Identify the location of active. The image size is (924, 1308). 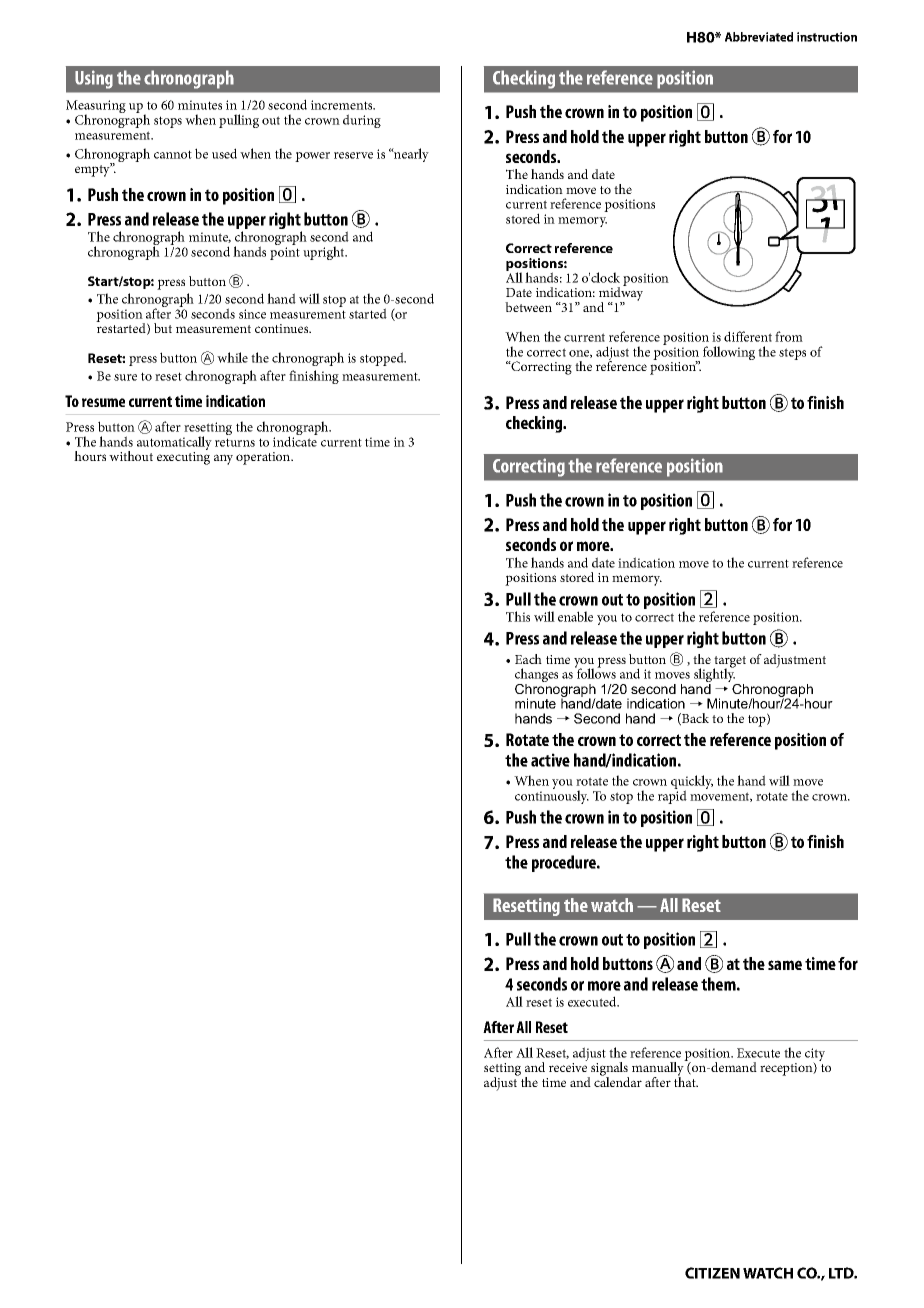
(550, 760).
